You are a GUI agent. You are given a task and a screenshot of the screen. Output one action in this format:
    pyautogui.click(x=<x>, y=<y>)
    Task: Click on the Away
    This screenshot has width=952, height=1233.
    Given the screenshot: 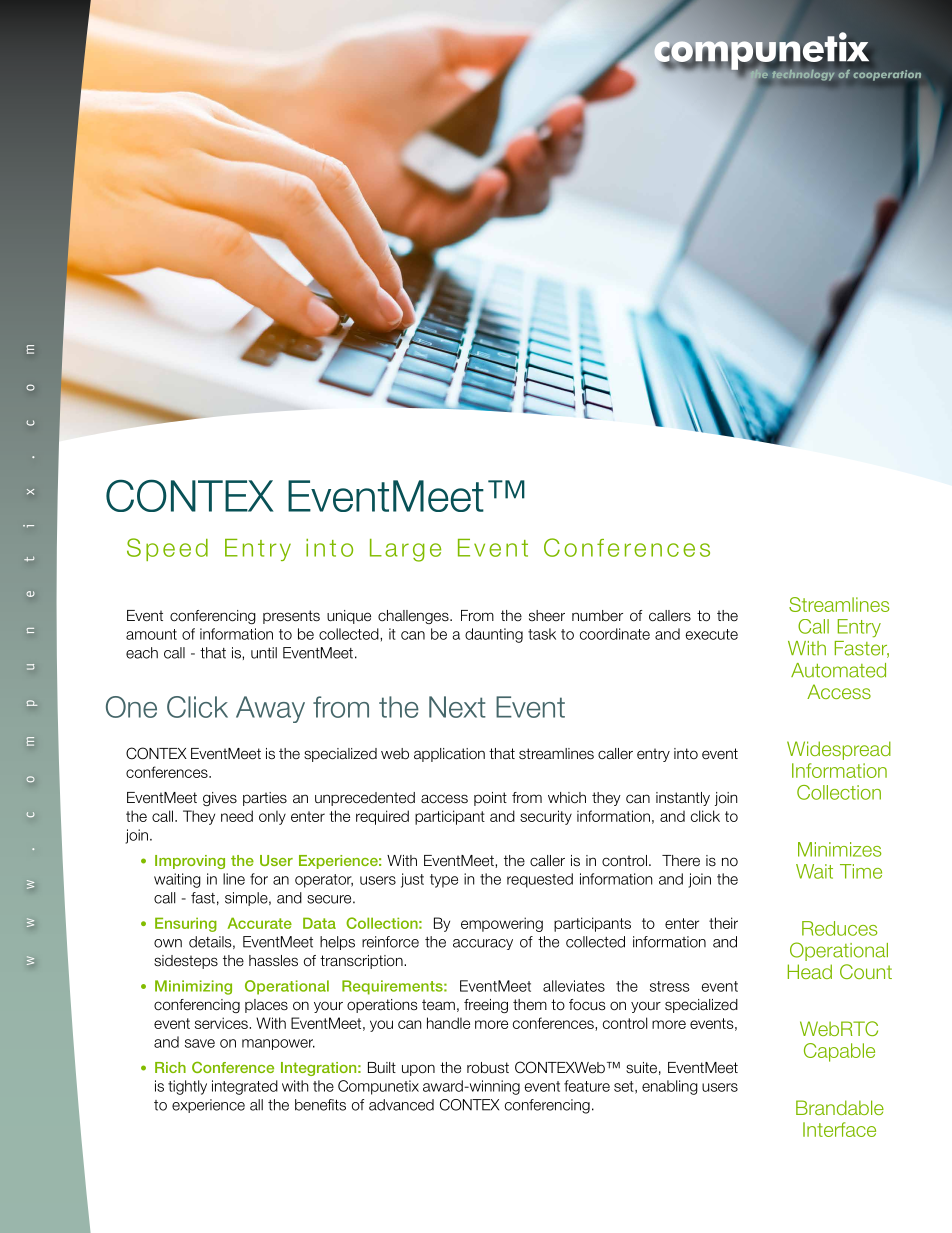 What is the action you would take?
    pyautogui.click(x=270, y=709)
